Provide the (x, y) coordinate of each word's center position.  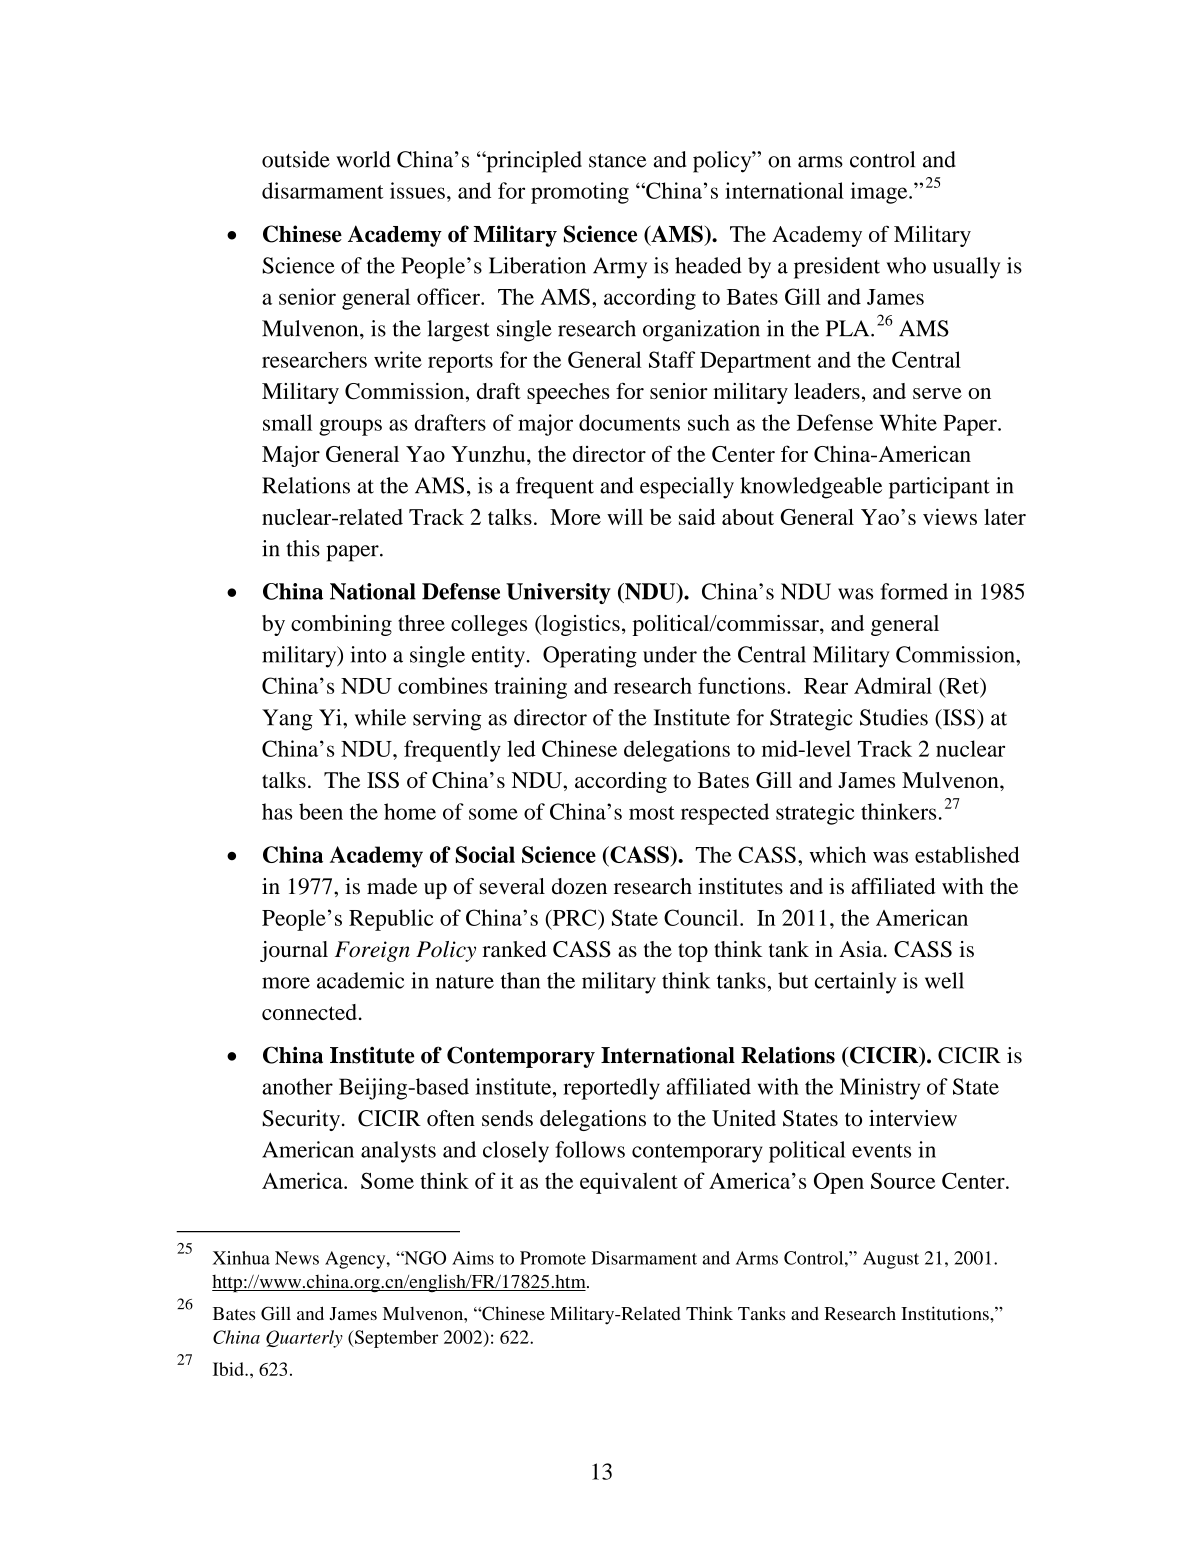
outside (296, 159)
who (906, 265)
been (321, 811)
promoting (580, 193)
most (652, 813)
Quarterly (304, 1339)
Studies (894, 717)
